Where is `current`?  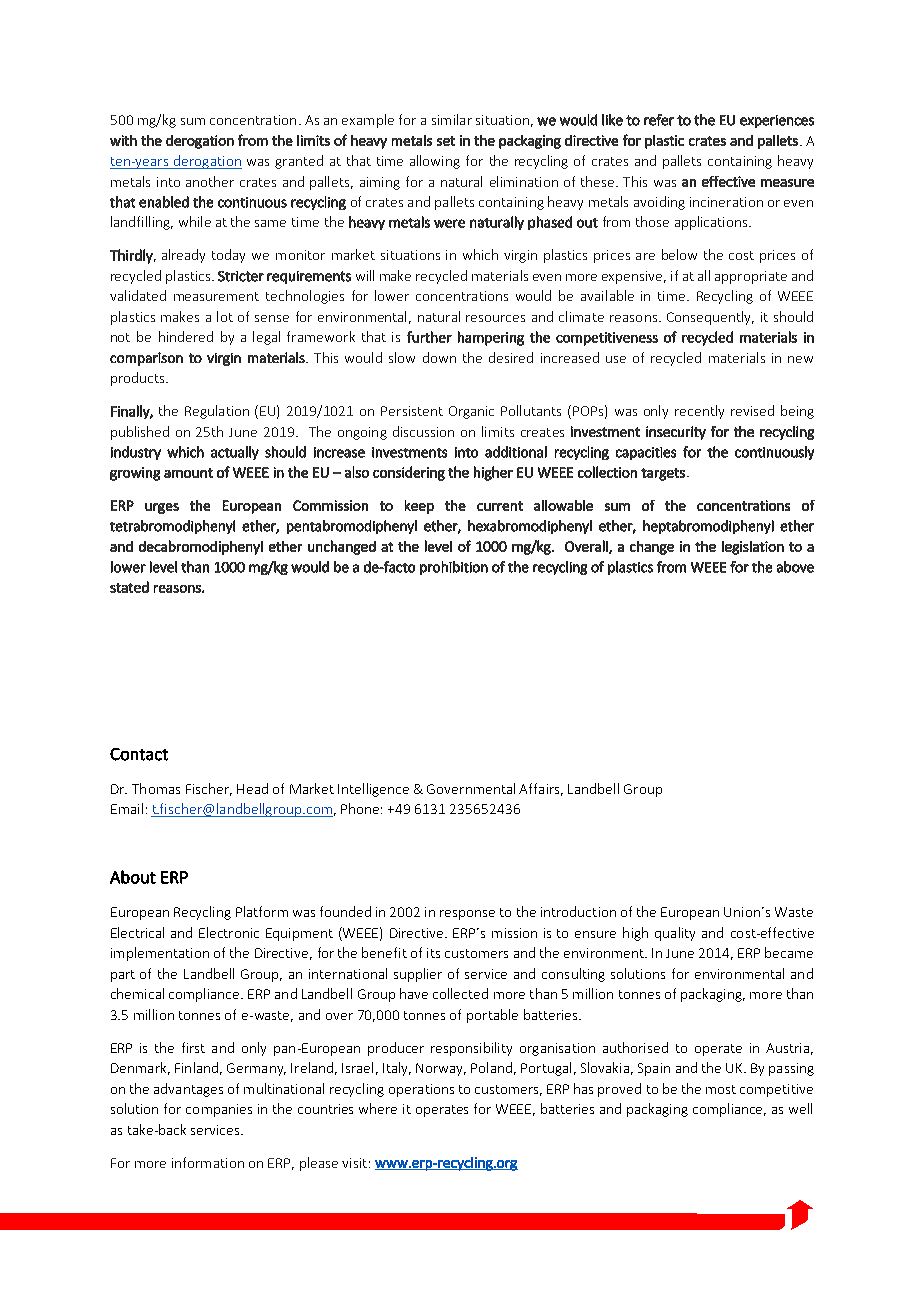
current is located at coordinates (500, 506).
